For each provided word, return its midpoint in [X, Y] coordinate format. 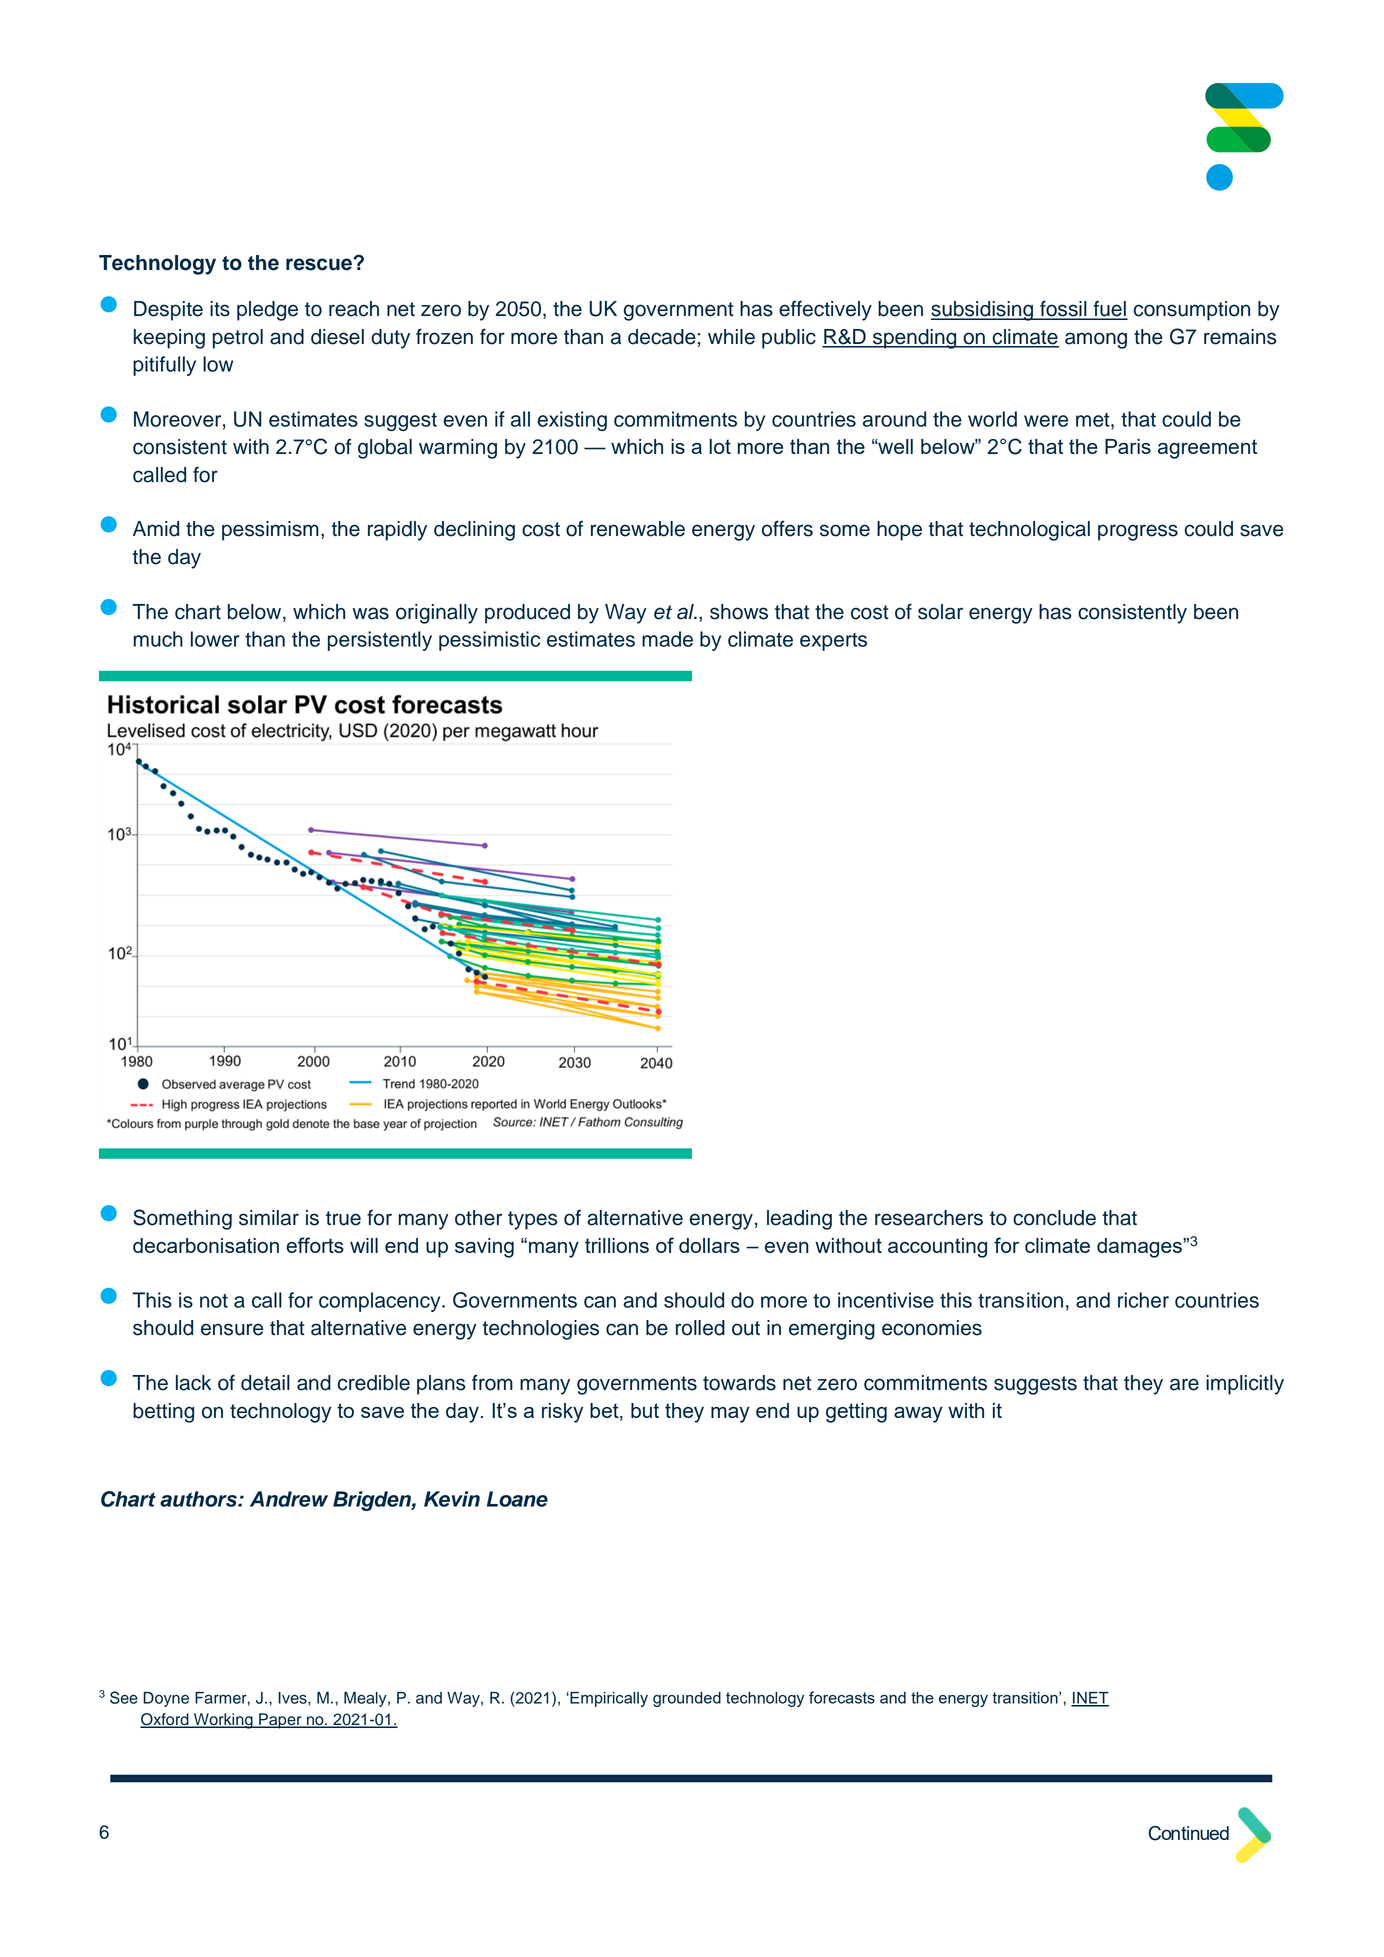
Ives [293, 1699]
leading [799, 1220]
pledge [267, 311]
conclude [1054, 1218]
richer [1143, 1300]
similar [269, 1218]
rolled [700, 1328]
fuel [1109, 310]
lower [215, 639]
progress [1138, 532]
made [667, 639]
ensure [232, 1329]
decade [663, 337]
